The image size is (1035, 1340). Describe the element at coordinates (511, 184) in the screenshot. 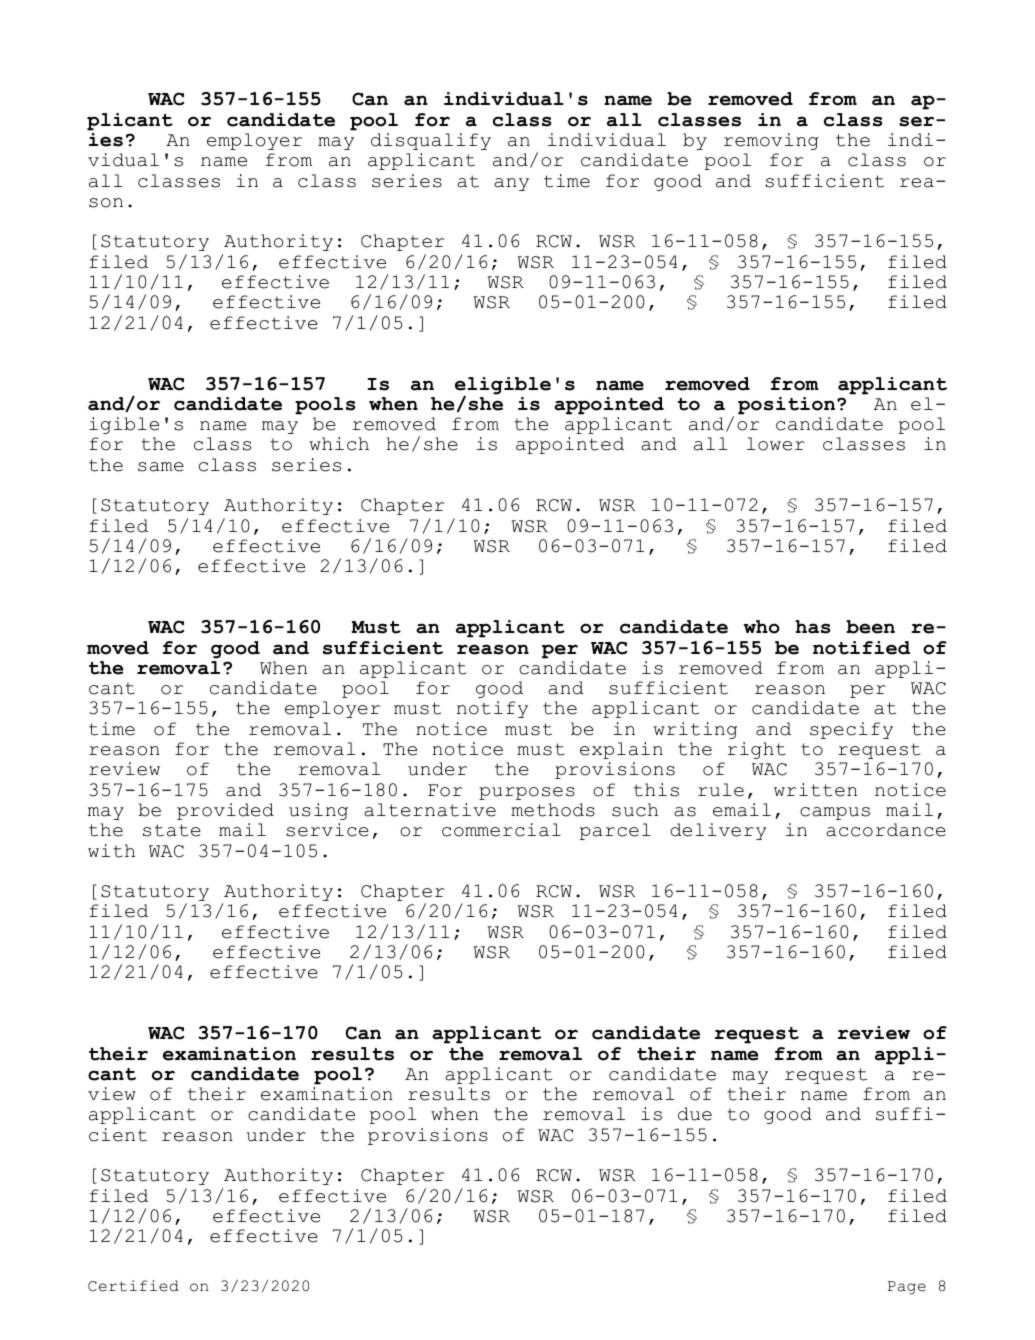

I see `any` at that location.
